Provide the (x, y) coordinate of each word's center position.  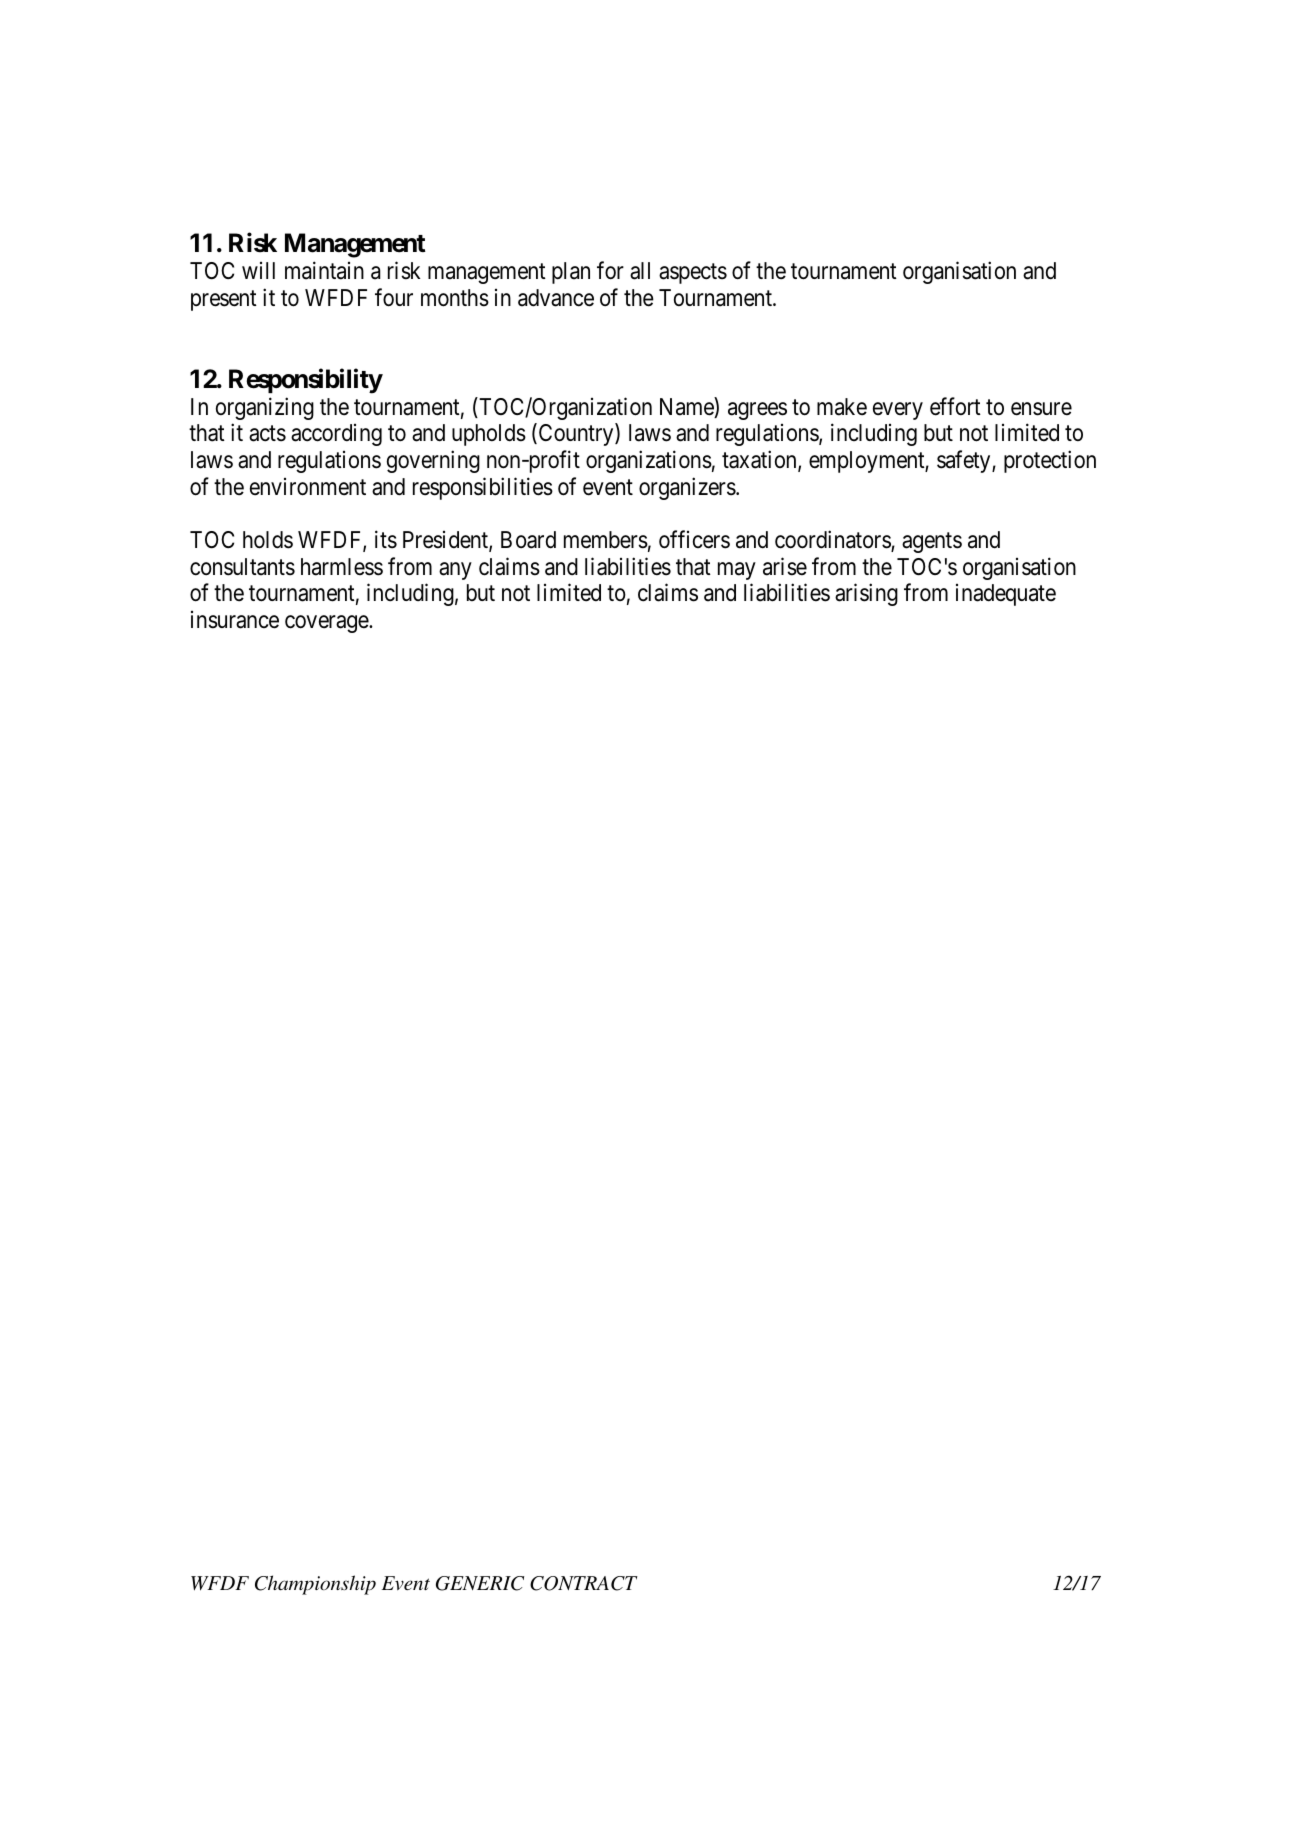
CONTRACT (584, 1583)
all (640, 271)
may (737, 571)
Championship (315, 1585)
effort (955, 406)
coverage (327, 624)
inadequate (1006, 595)
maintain (324, 270)
